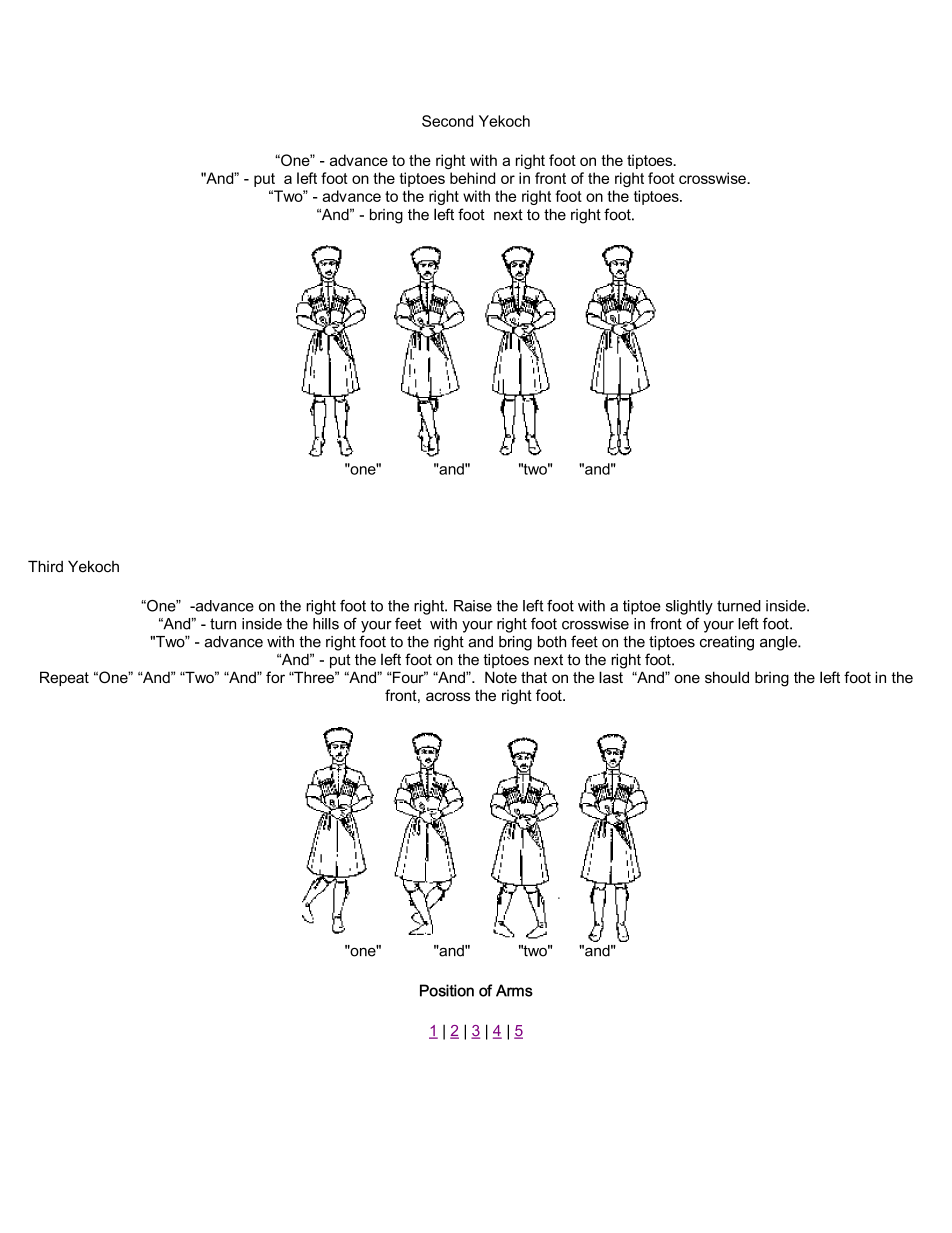  I want to click on Raise, so click(473, 606).
